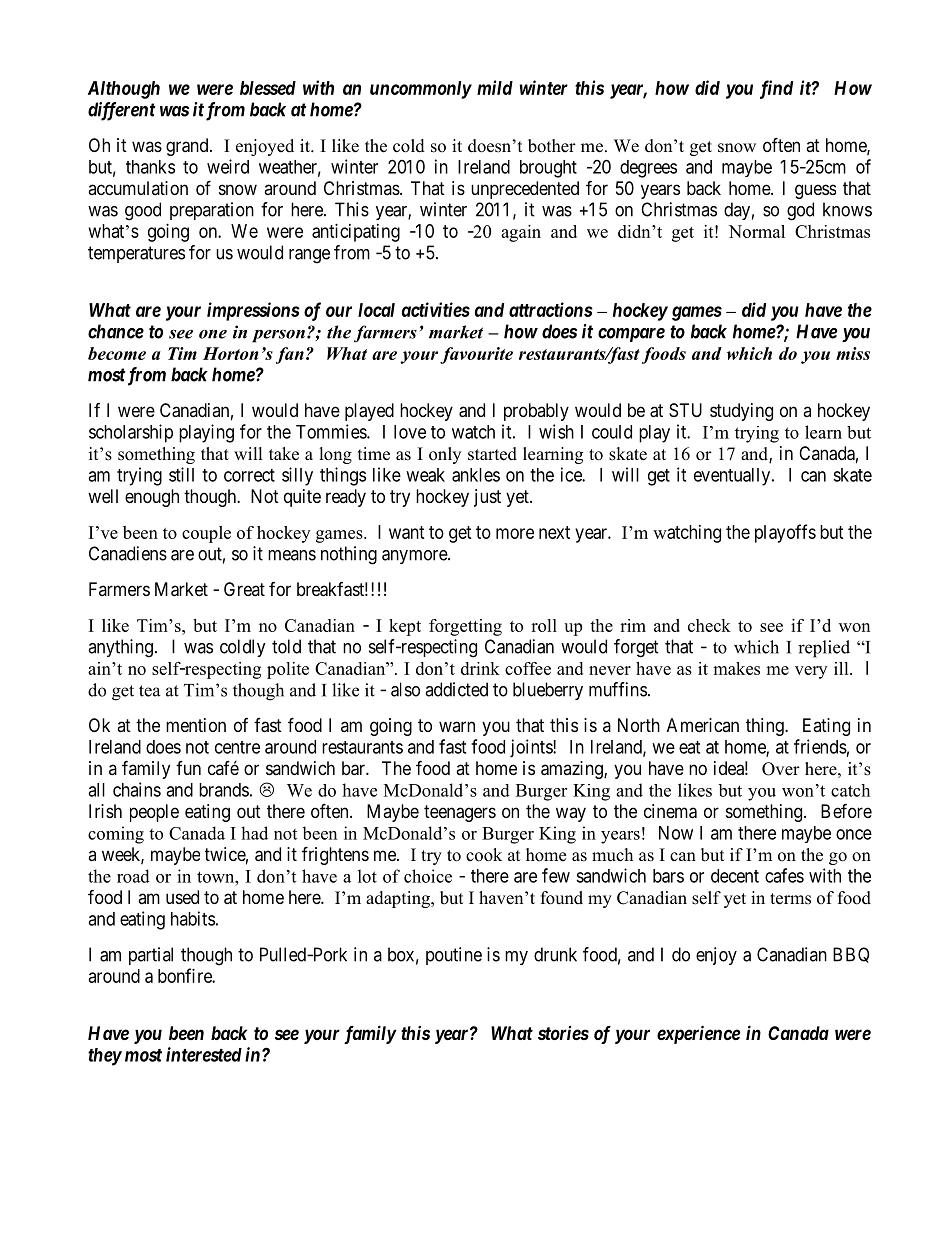  Describe the element at coordinates (204, 1054) in the document. I see `interested` at that location.
